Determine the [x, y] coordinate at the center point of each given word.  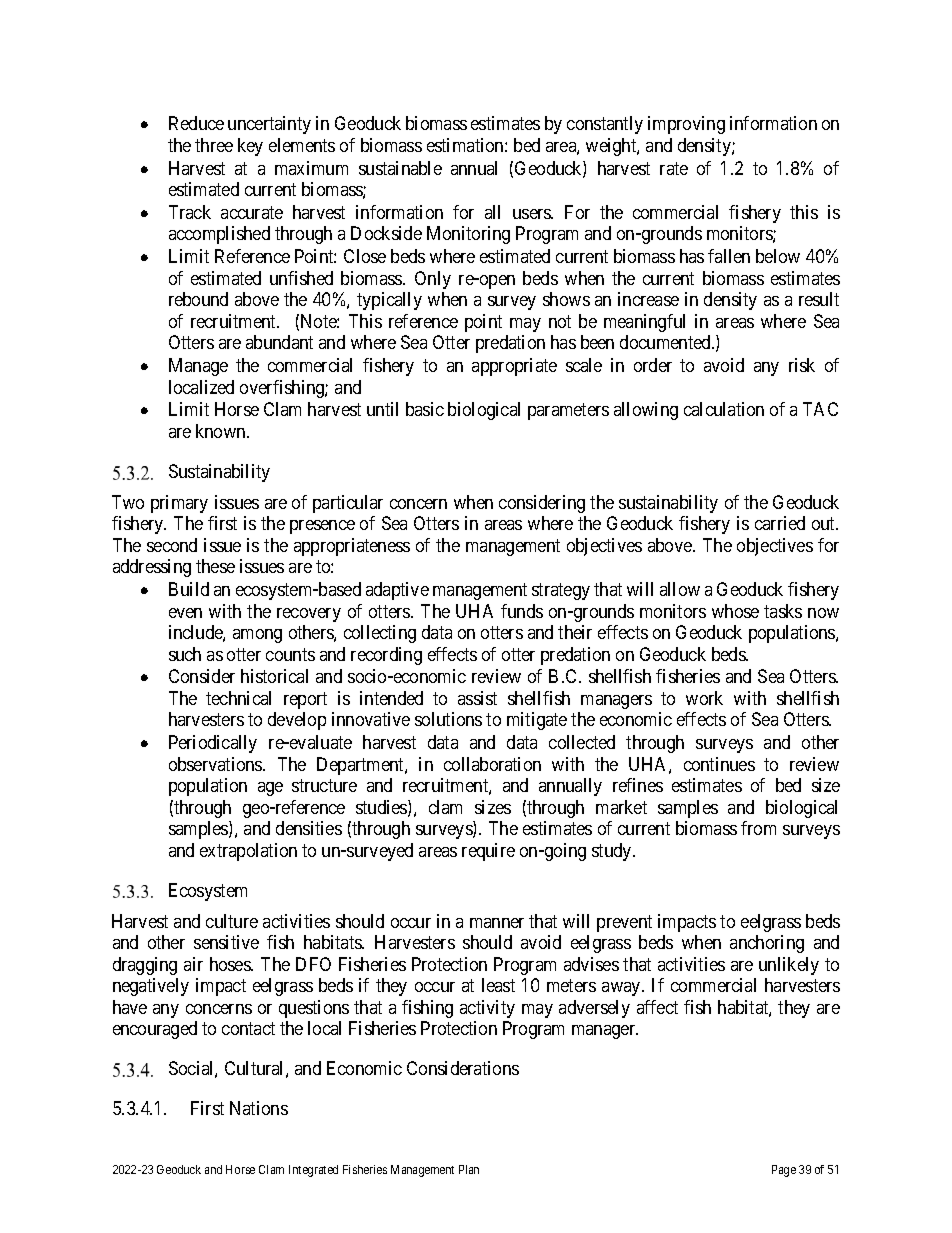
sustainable [400, 168]
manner [497, 923]
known [222, 431]
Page [784, 1171]
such [185, 654]
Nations [259, 1108]
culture [232, 921]
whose [735, 611]
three [214, 145]
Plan [469, 1169]
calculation [724, 409]
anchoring [767, 944]
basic [425, 409]
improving [686, 125]
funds [522, 611]
